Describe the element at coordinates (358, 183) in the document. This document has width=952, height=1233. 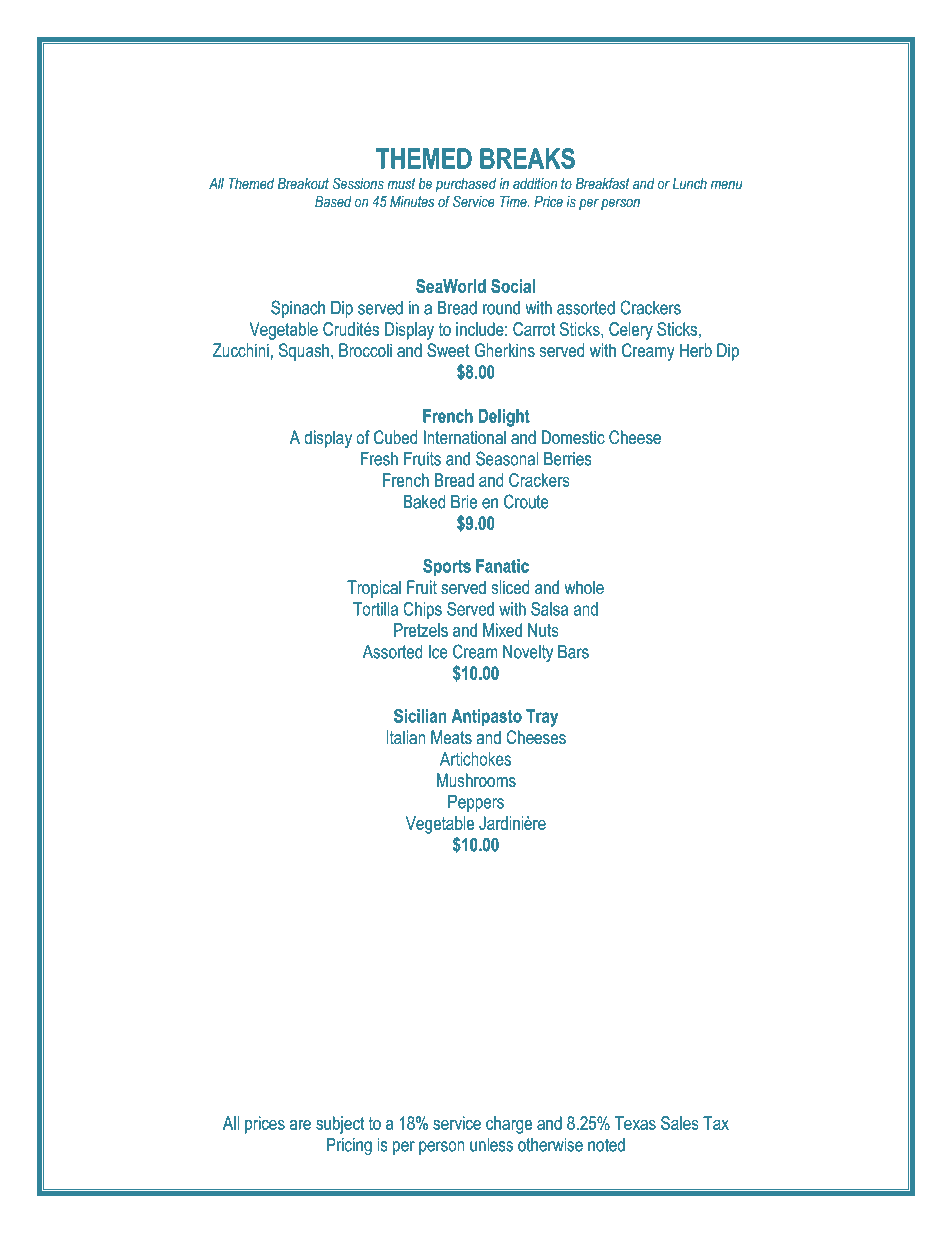
I see `Sessions` at that location.
